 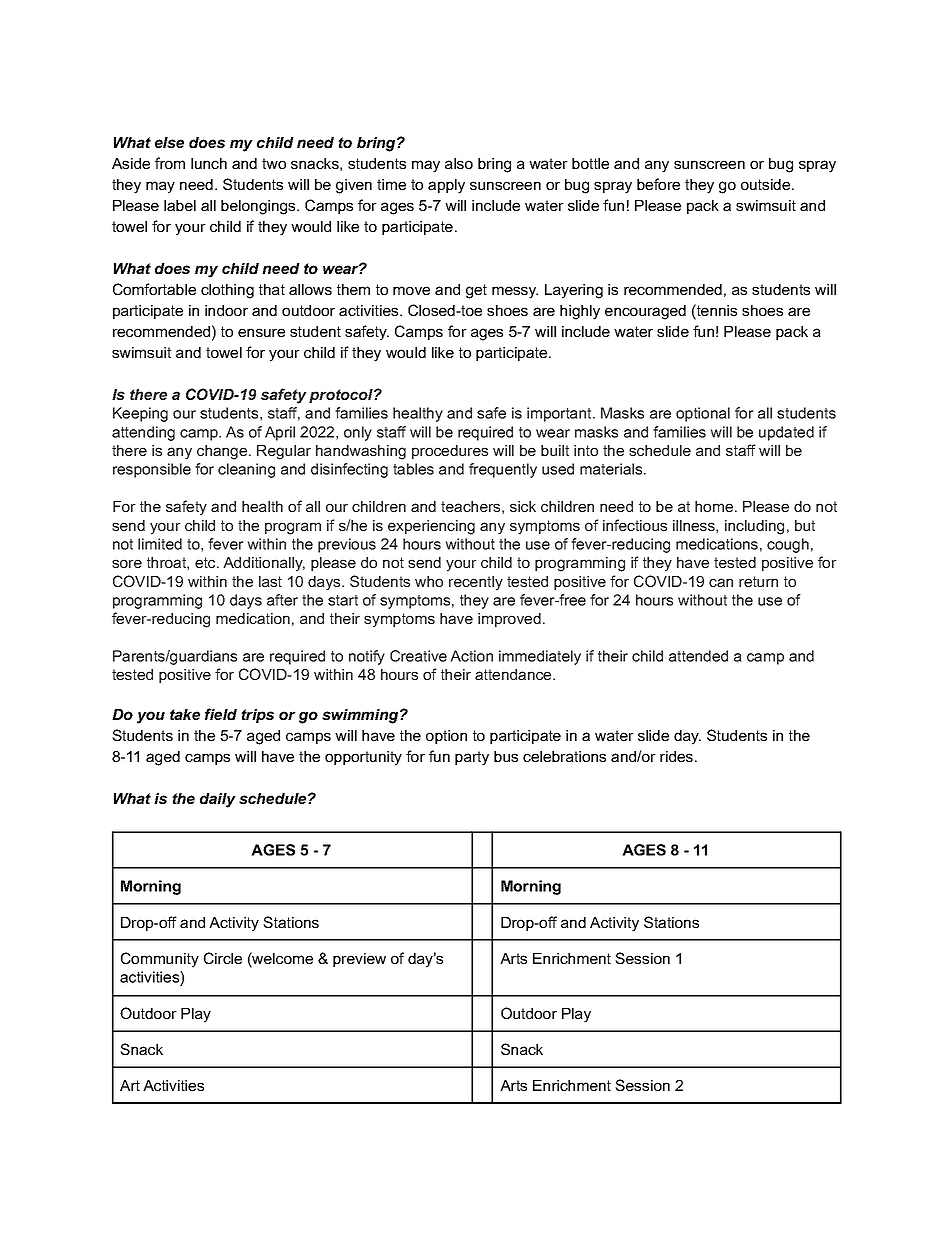 I want to click on lunch, so click(x=209, y=163).
